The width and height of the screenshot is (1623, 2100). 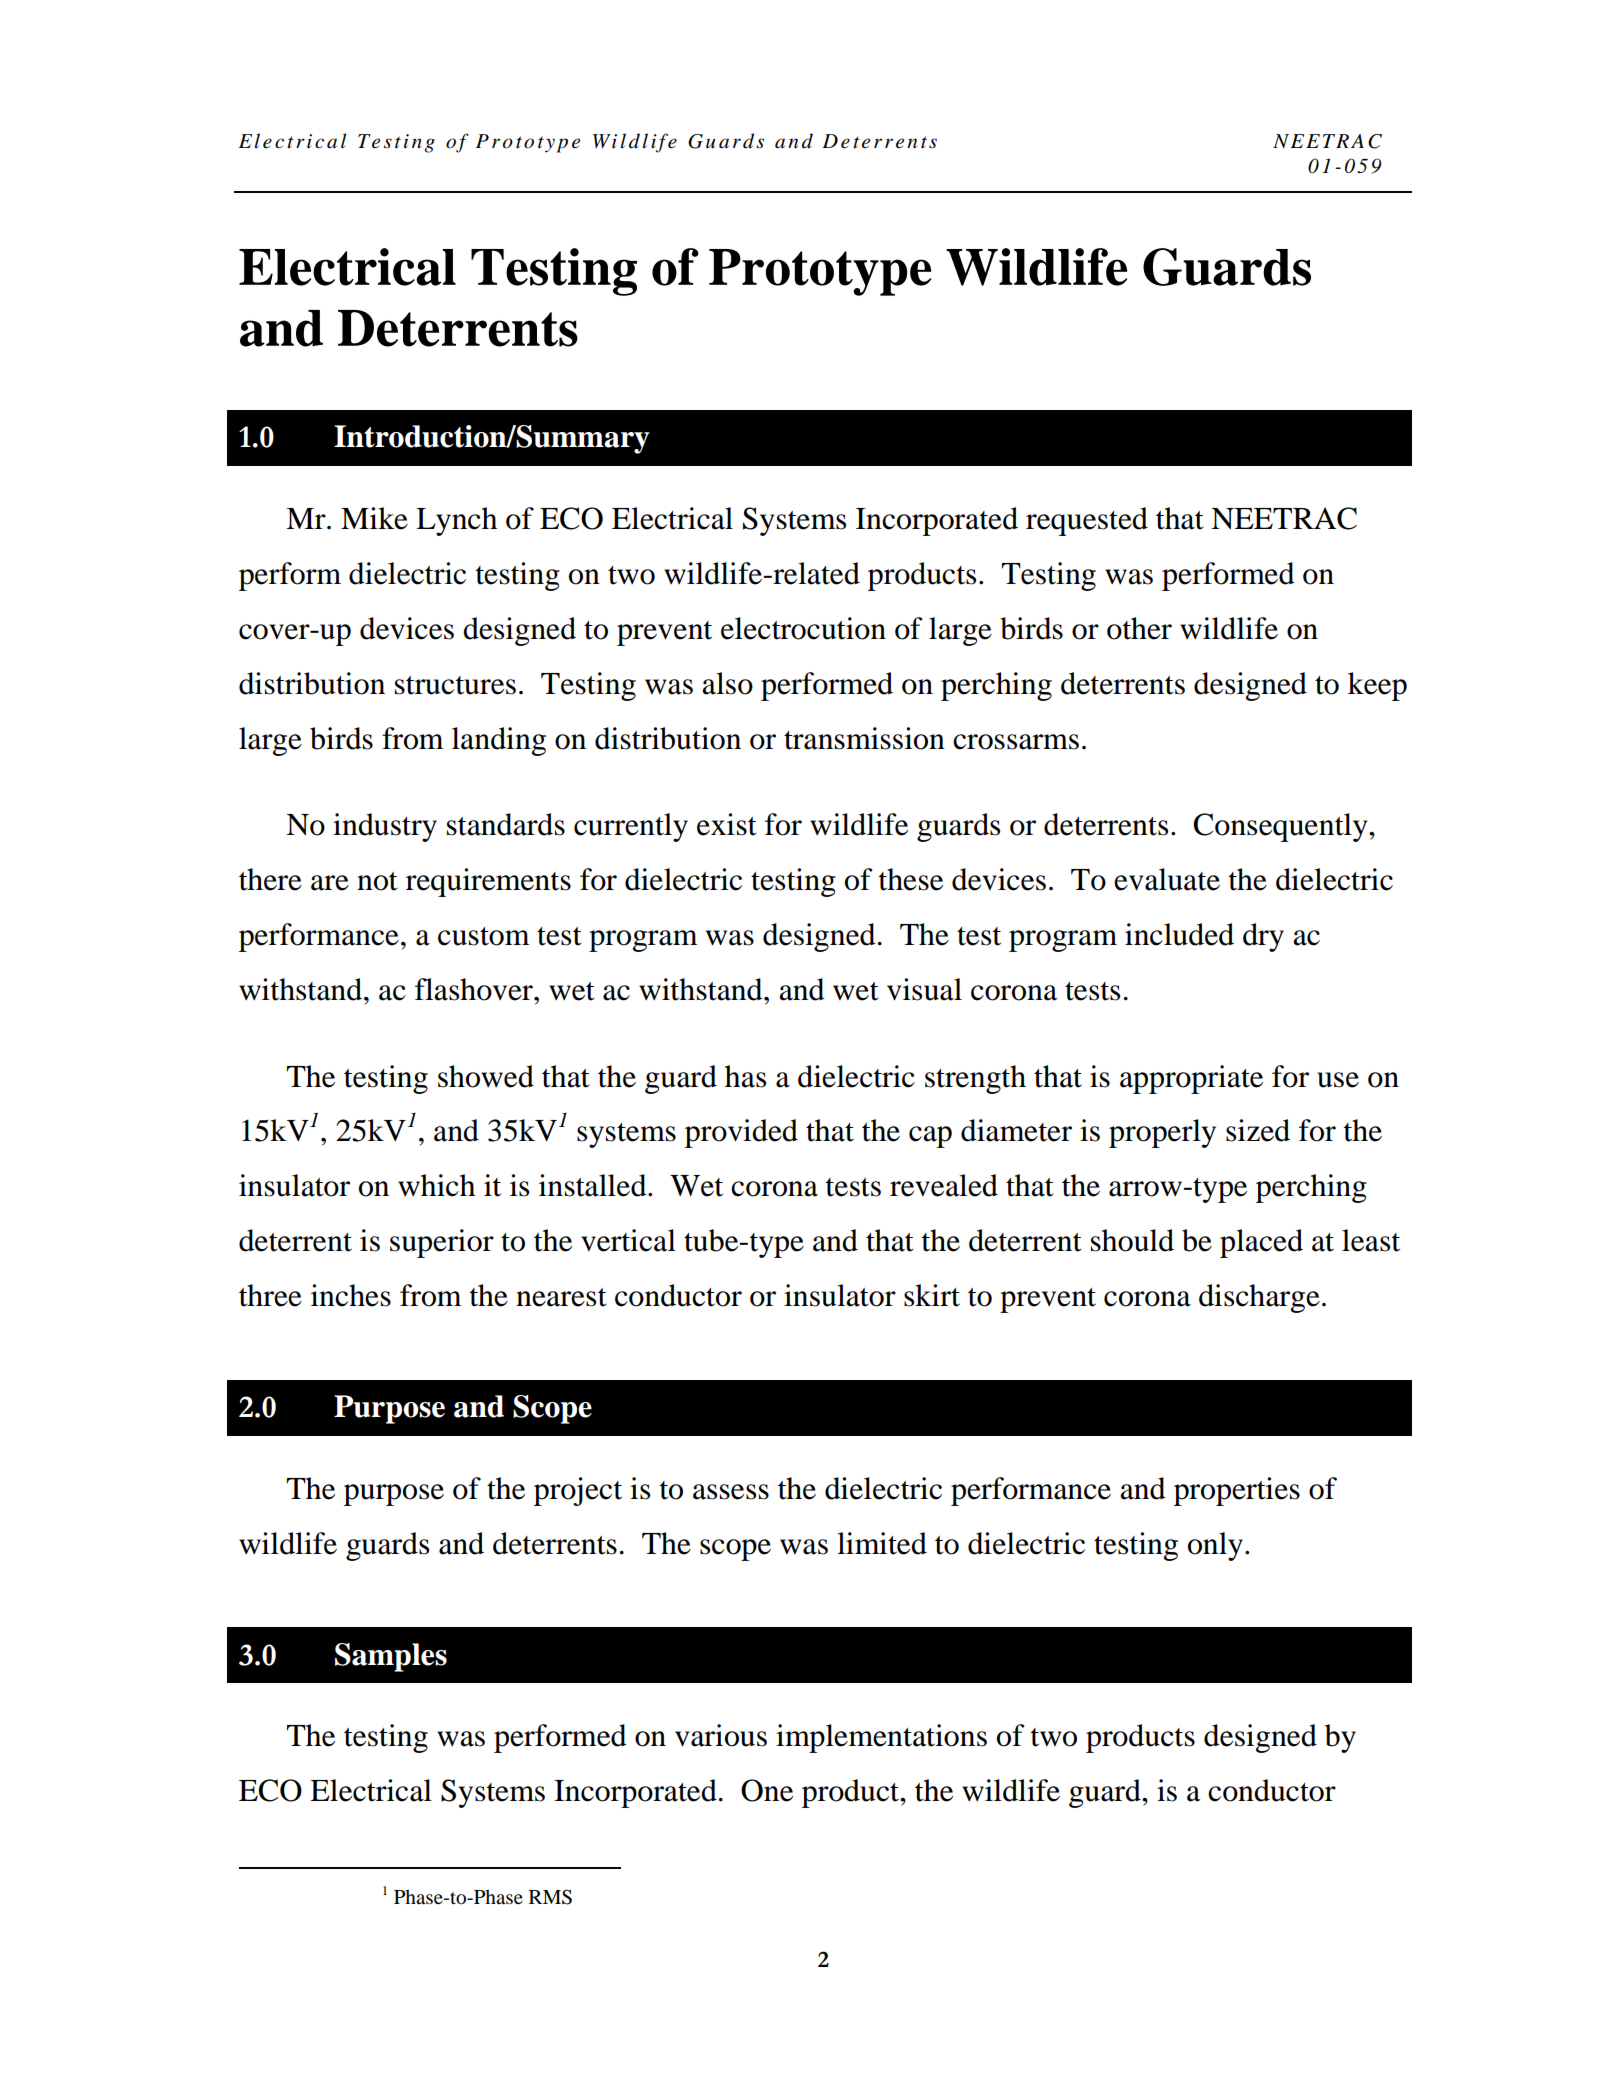 I want to click on provided, so click(x=741, y=1133).
